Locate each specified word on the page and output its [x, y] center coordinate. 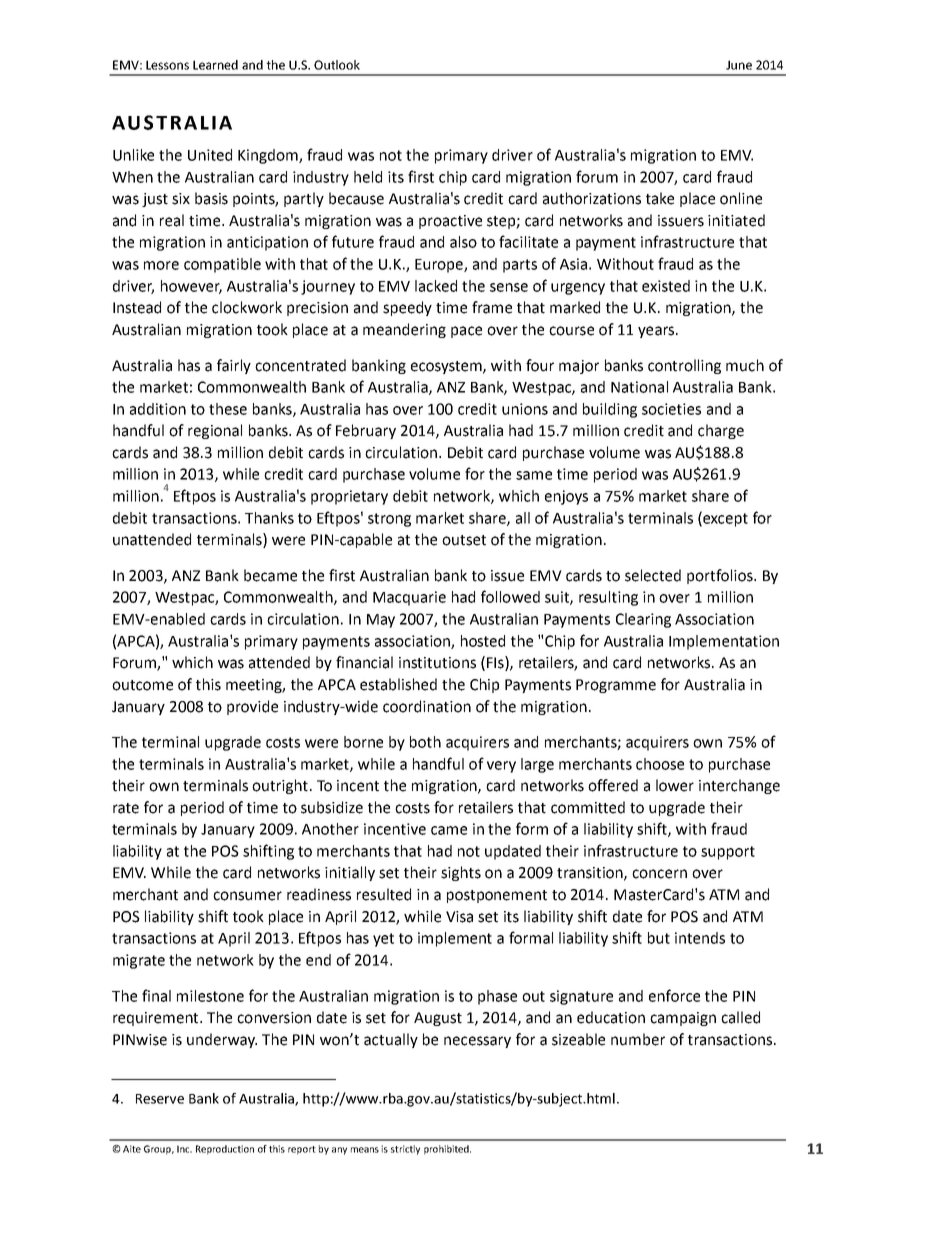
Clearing [643, 620]
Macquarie [409, 598]
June [739, 65]
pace [466, 332]
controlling [684, 366]
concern [659, 874]
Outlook [337, 65]
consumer [247, 896]
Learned [215, 65]
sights [461, 873]
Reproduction [225, 1150]
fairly [234, 366]
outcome [142, 685]
